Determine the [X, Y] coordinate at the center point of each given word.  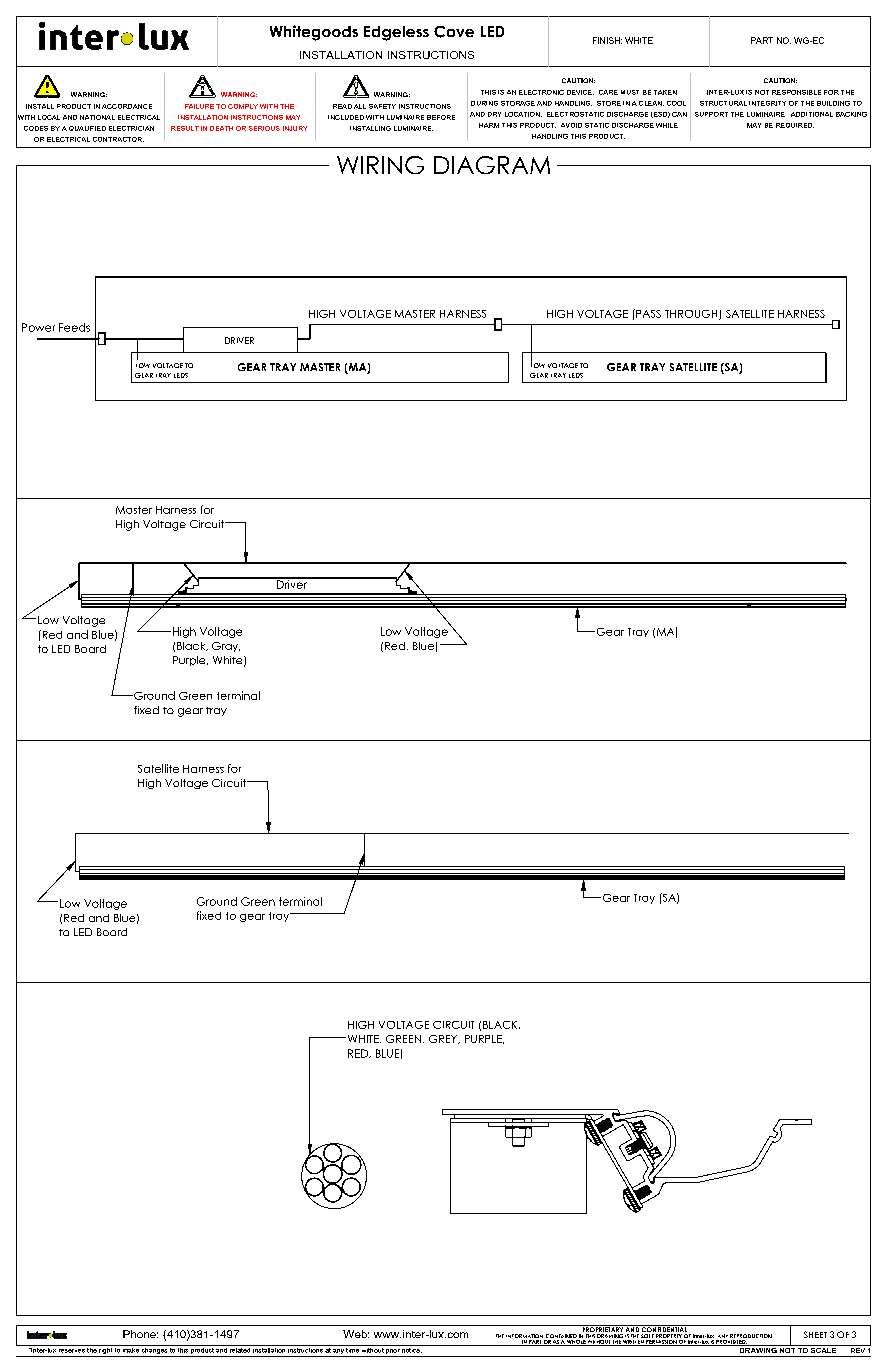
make [131, 1349]
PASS [647, 313]
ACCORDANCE [127, 106]
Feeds [74, 327]
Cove [454, 32]
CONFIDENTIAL [664, 1330]
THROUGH [692, 315]
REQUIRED [795, 125]
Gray [226, 647]
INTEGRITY [767, 103]
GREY [444, 1039]
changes [154, 1349]
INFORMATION [525, 1337]
